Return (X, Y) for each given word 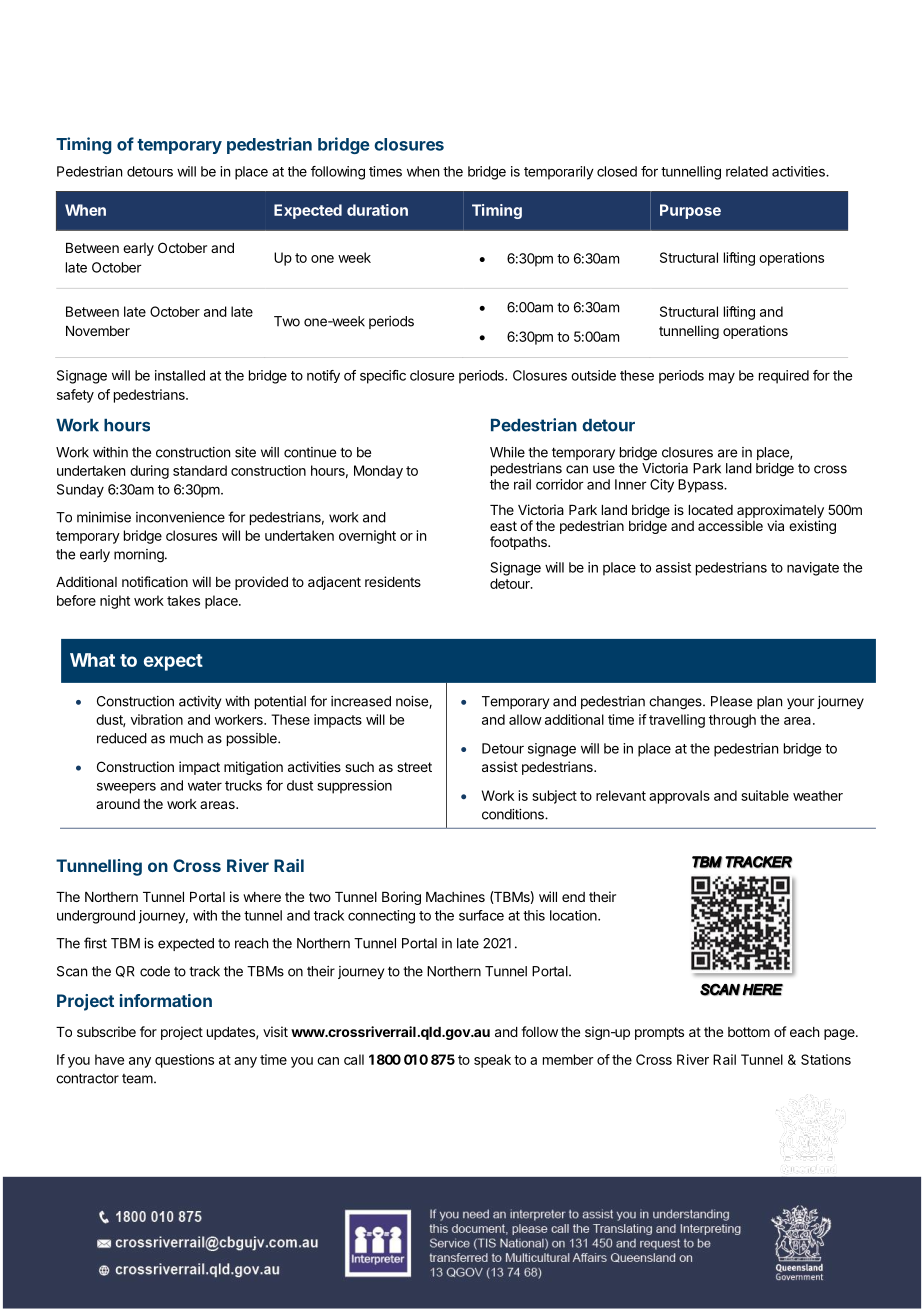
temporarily (559, 173)
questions (184, 1061)
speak (492, 1061)
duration (377, 210)
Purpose (690, 211)
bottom (749, 1032)
